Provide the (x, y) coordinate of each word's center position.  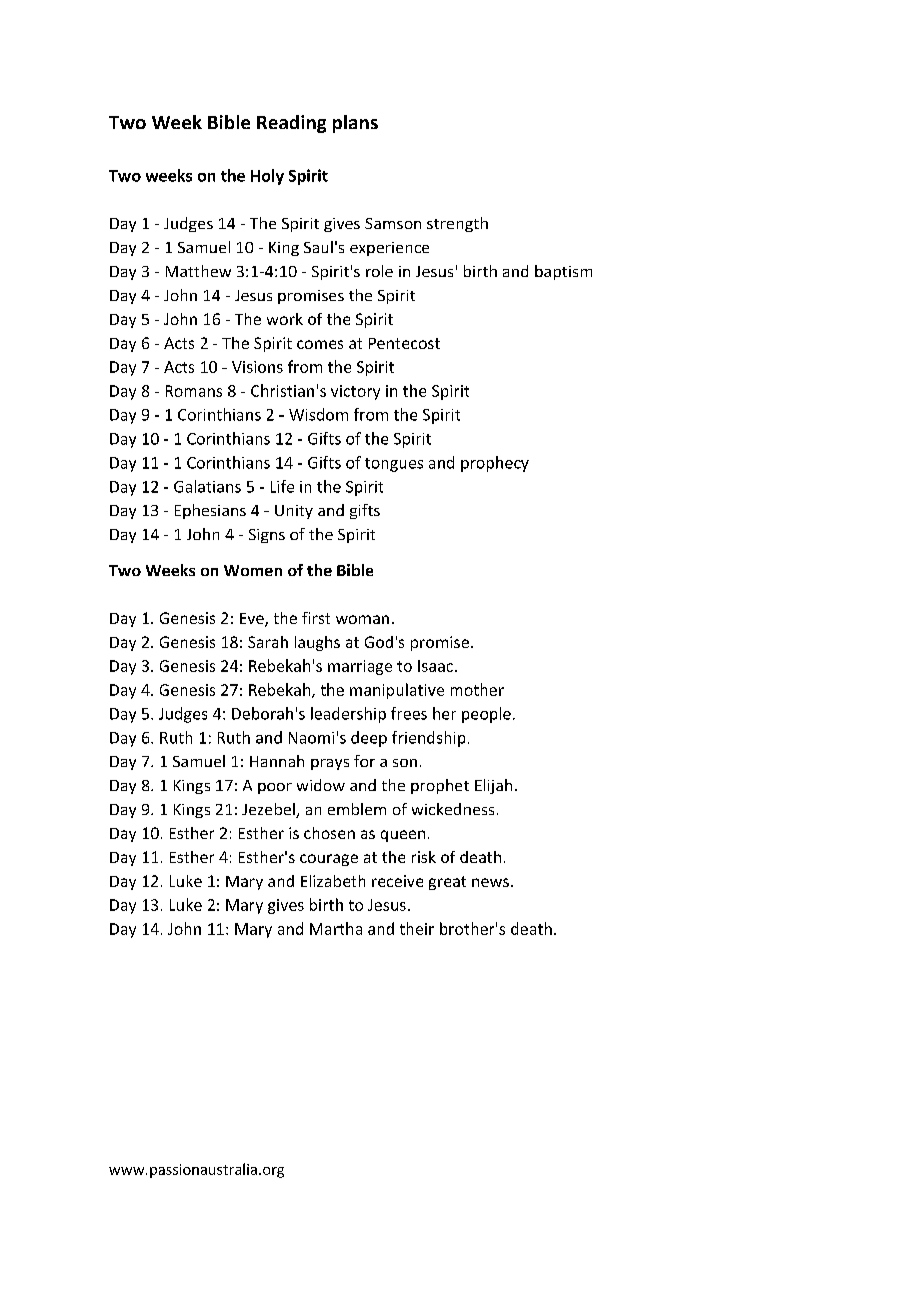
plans (355, 124)
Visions (257, 367)
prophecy (495, 464)
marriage (360, 667)
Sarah (268, 642)
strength (457, 224)
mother (477, 689)
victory (355, 392)
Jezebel (269, 810)
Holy (267, 177)
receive (397, 881)
